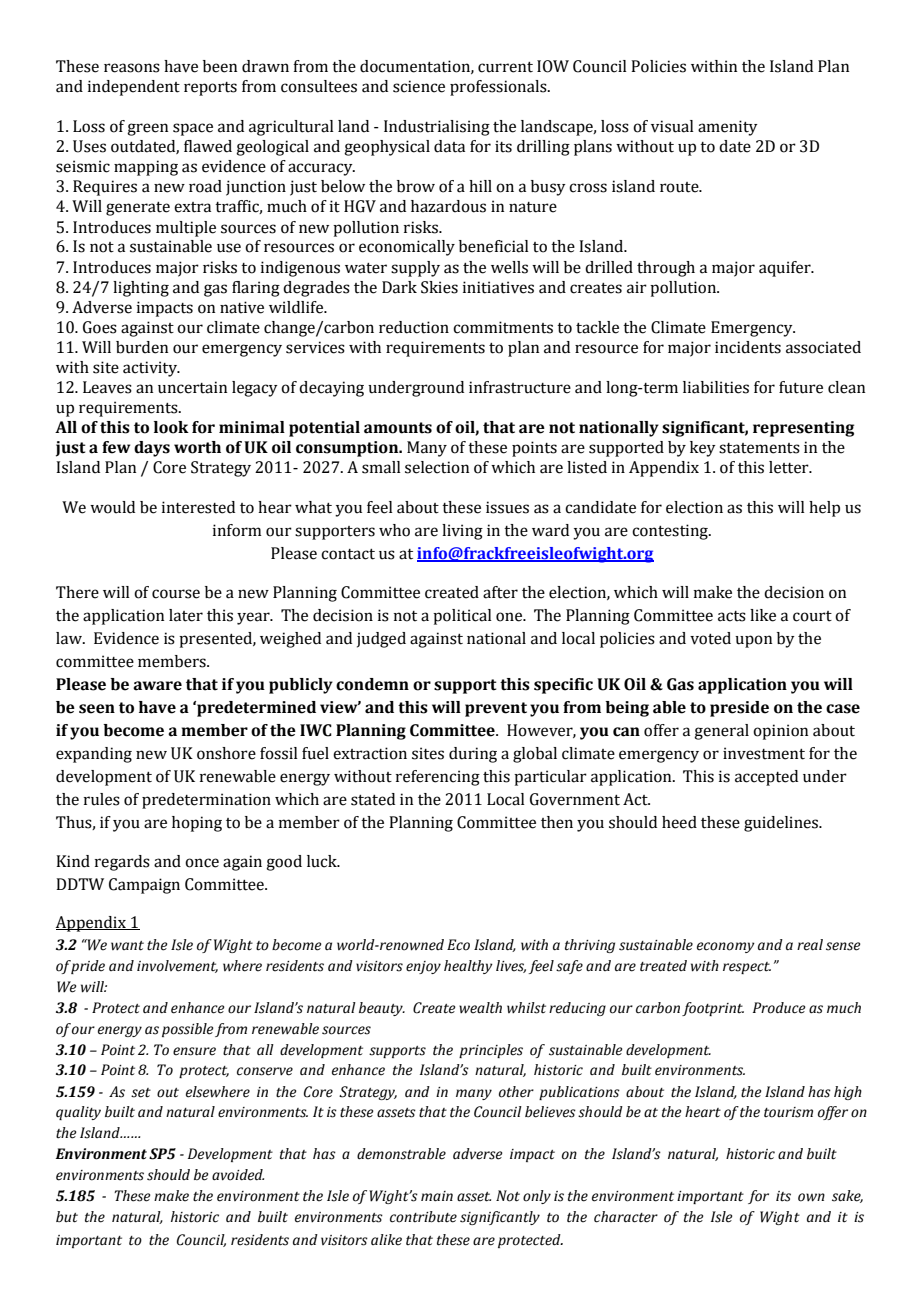 The image size is (924, 1308). Describe the element at coordinates (437, 1196) in the page. I see `main` at that location.
